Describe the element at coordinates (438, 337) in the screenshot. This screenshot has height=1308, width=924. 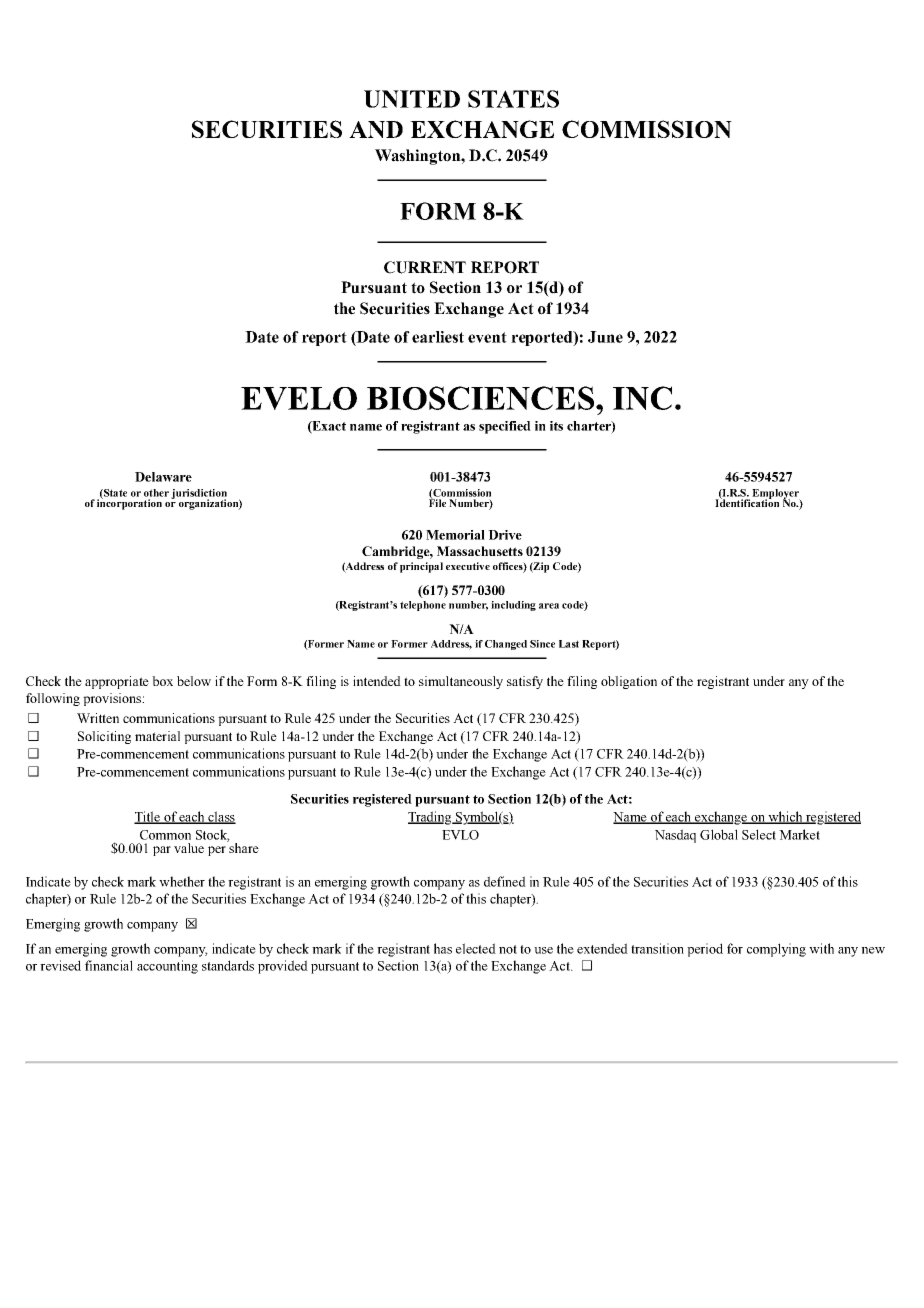
I see `earliest` at that location.
